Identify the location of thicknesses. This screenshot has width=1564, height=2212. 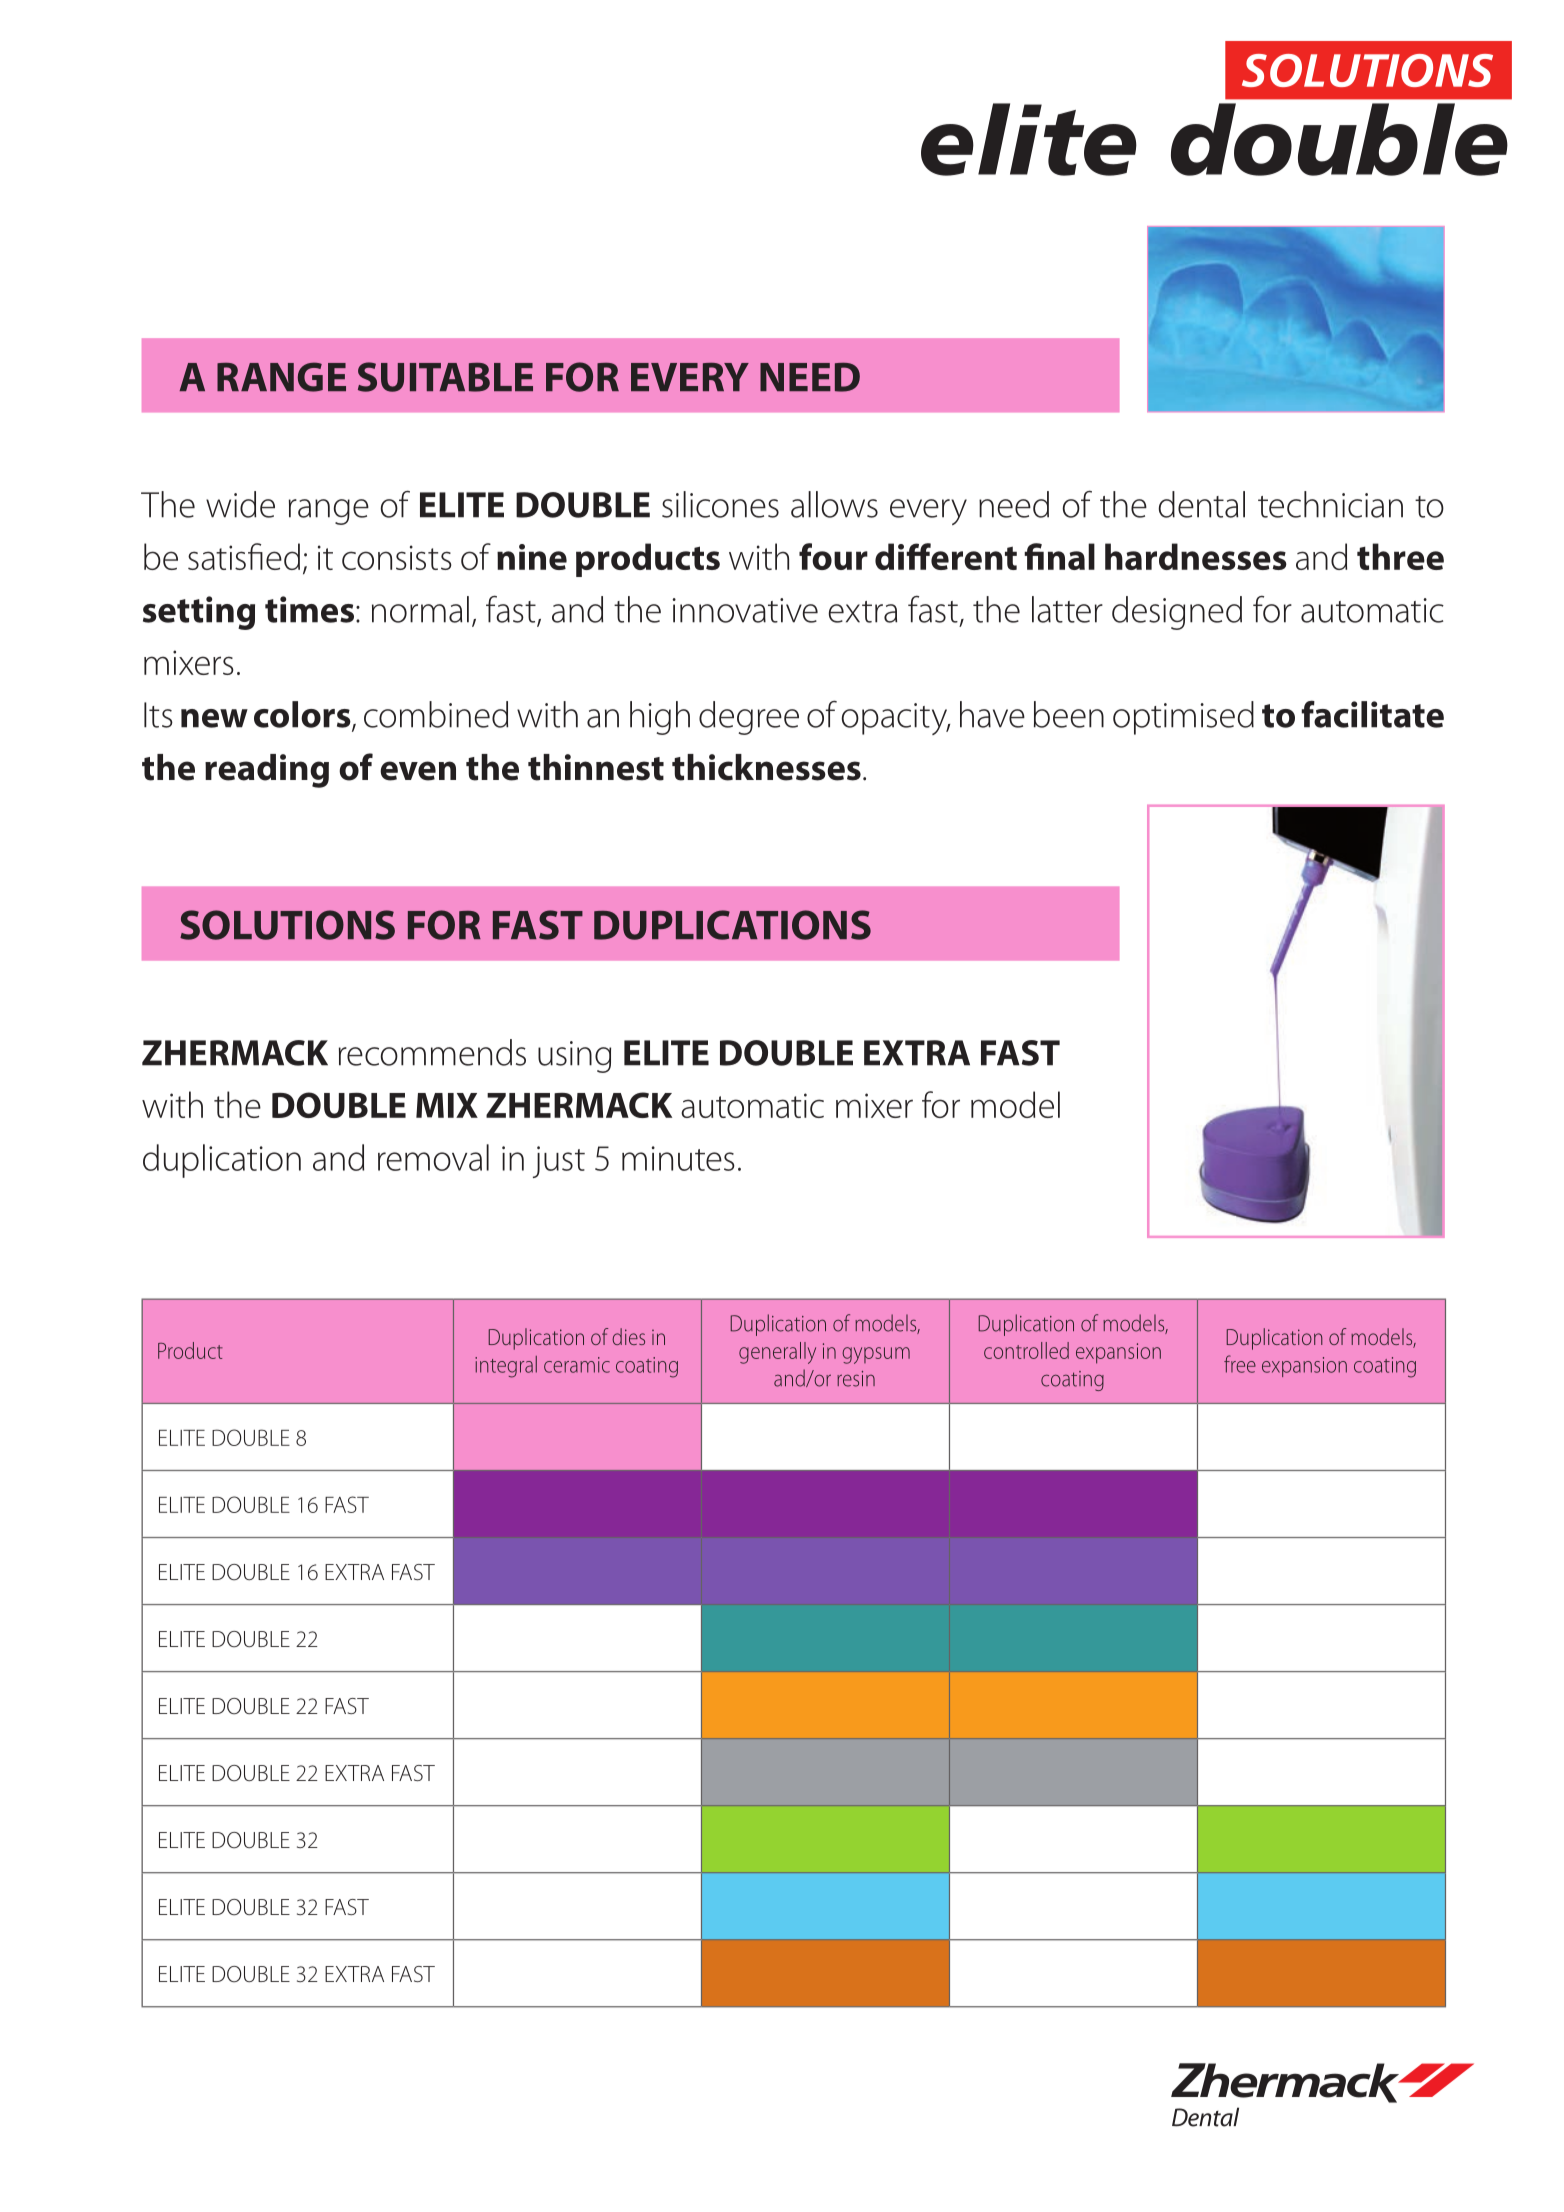
(766, 767).
